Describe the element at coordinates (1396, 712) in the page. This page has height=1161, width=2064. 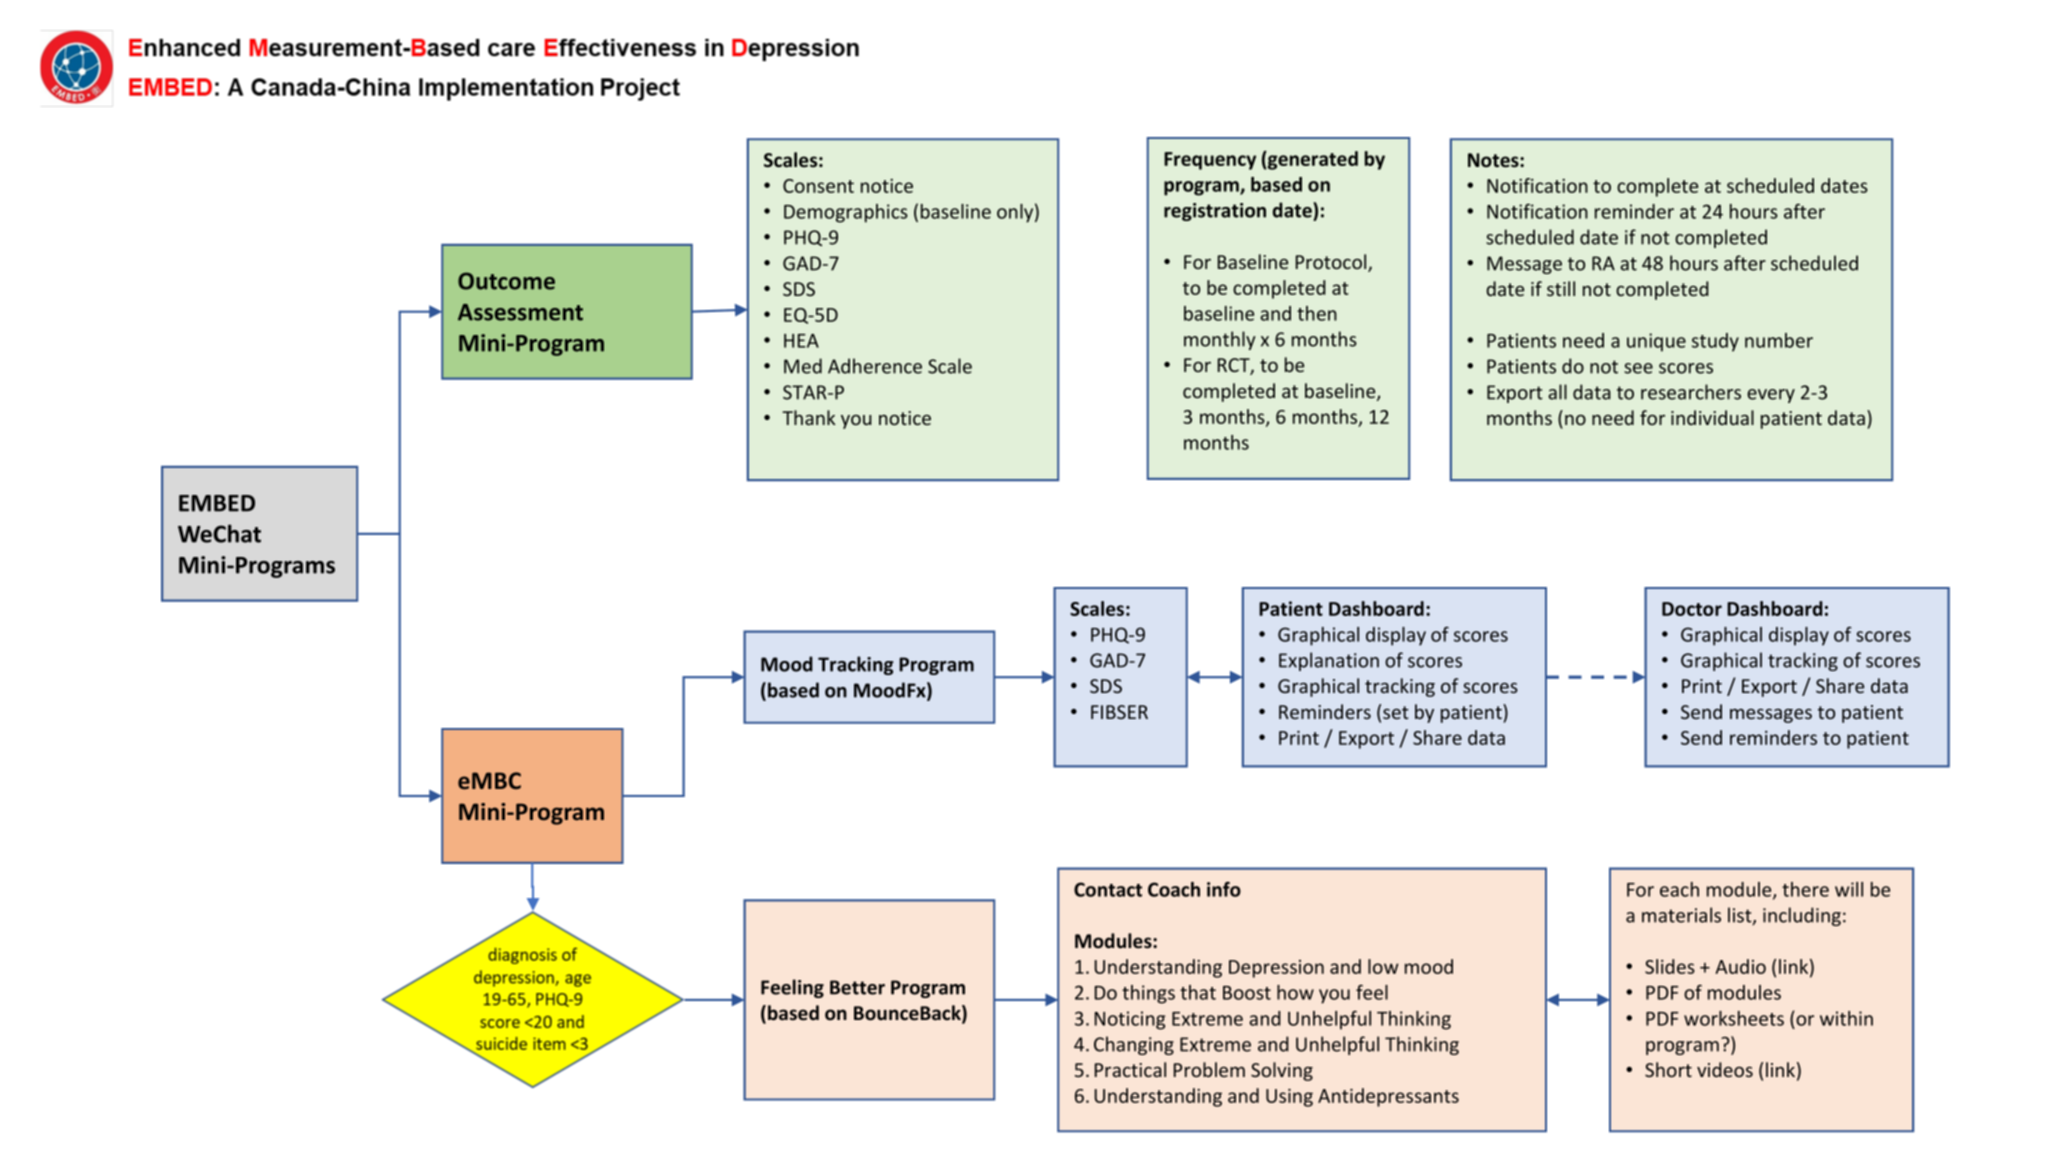
I see `set` at that location.
